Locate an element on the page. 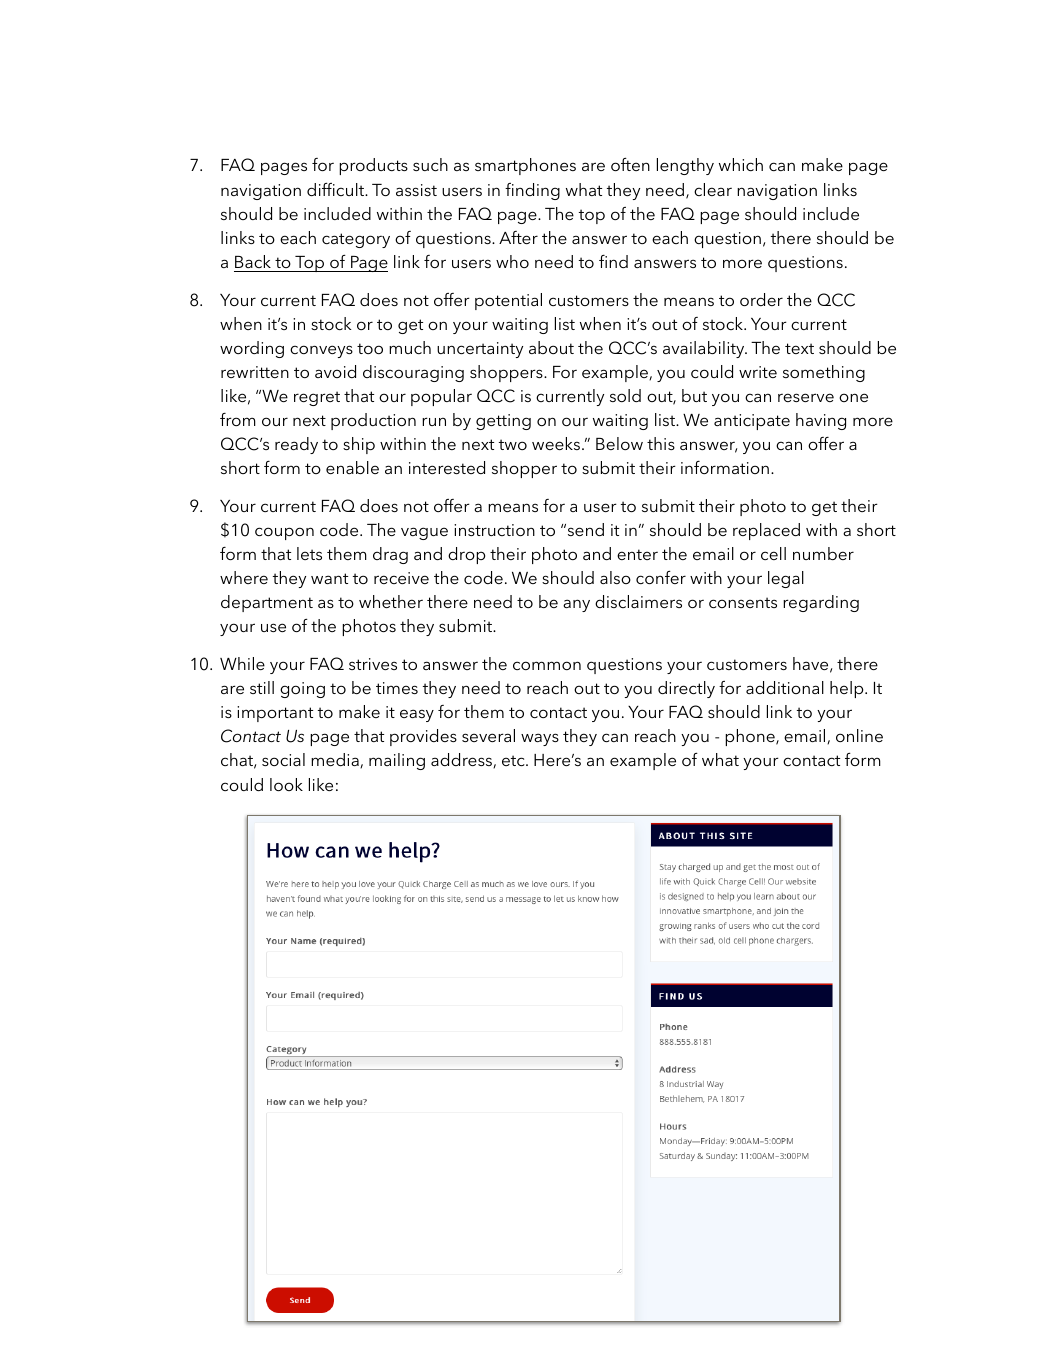  want is located at coordinates (329, 578).
